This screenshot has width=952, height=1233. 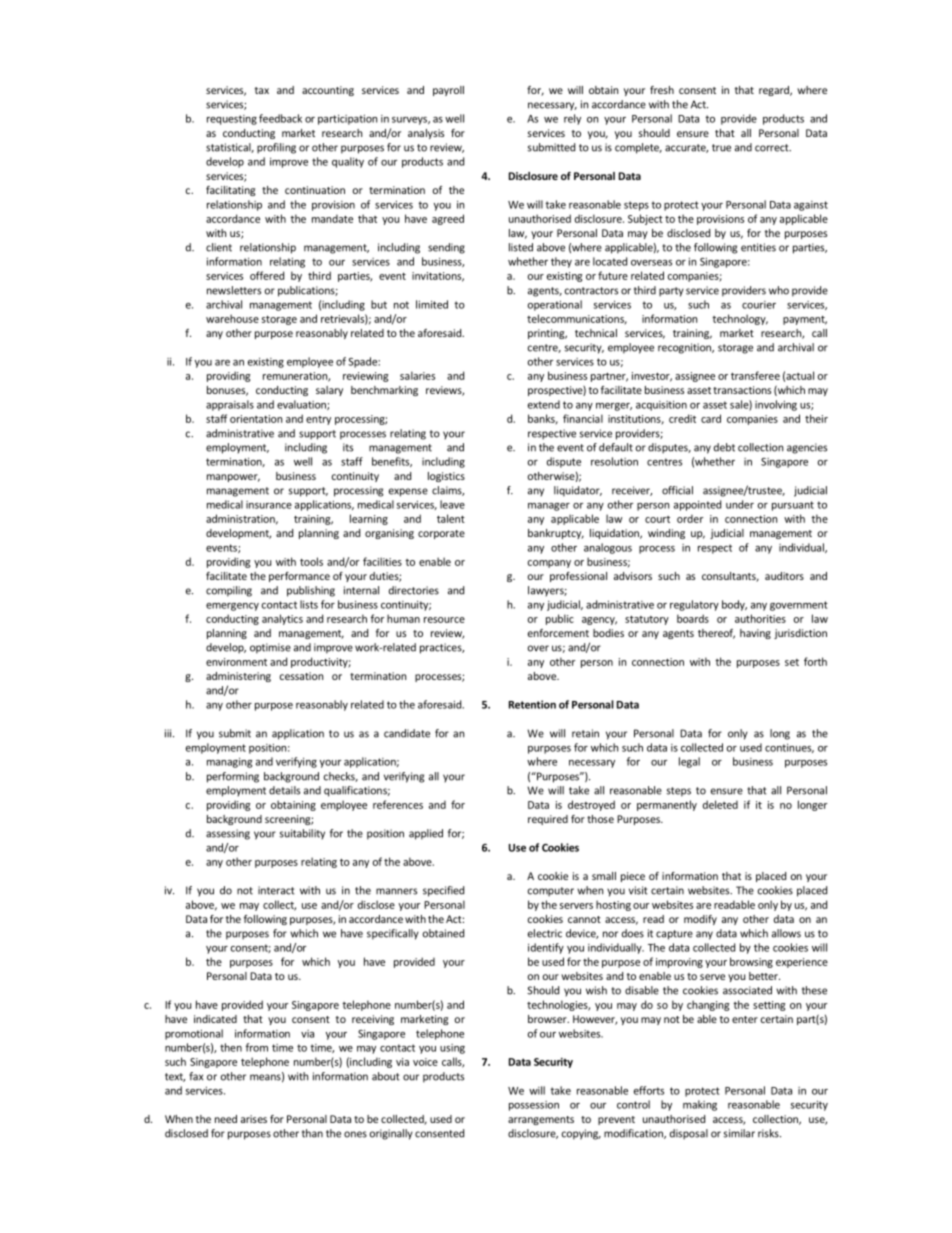 I want to click on enforcement, so click(x=558, y=633).
